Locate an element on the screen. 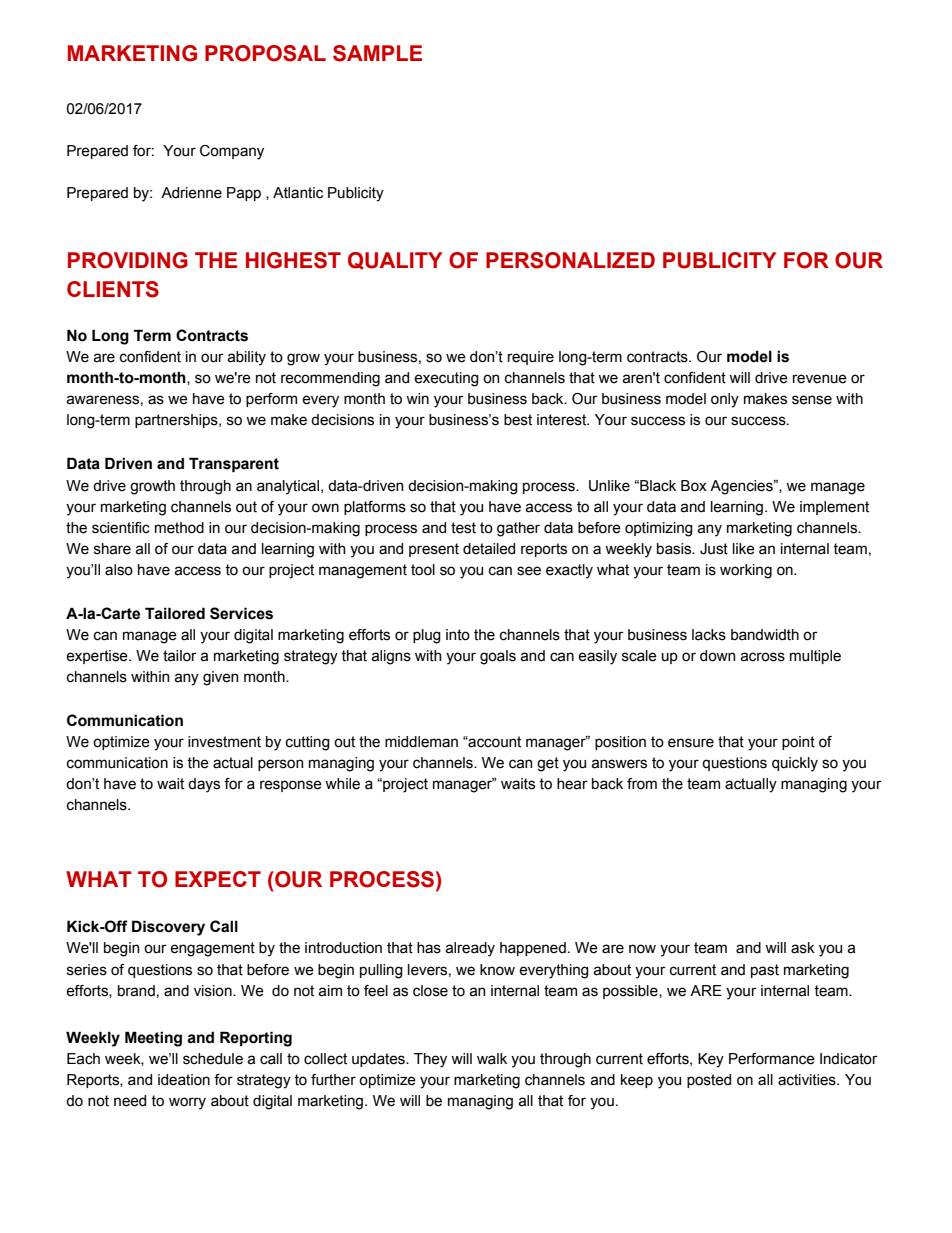 This screenshot has width=952, height=1233. working is located at coordinates (746, 571).
